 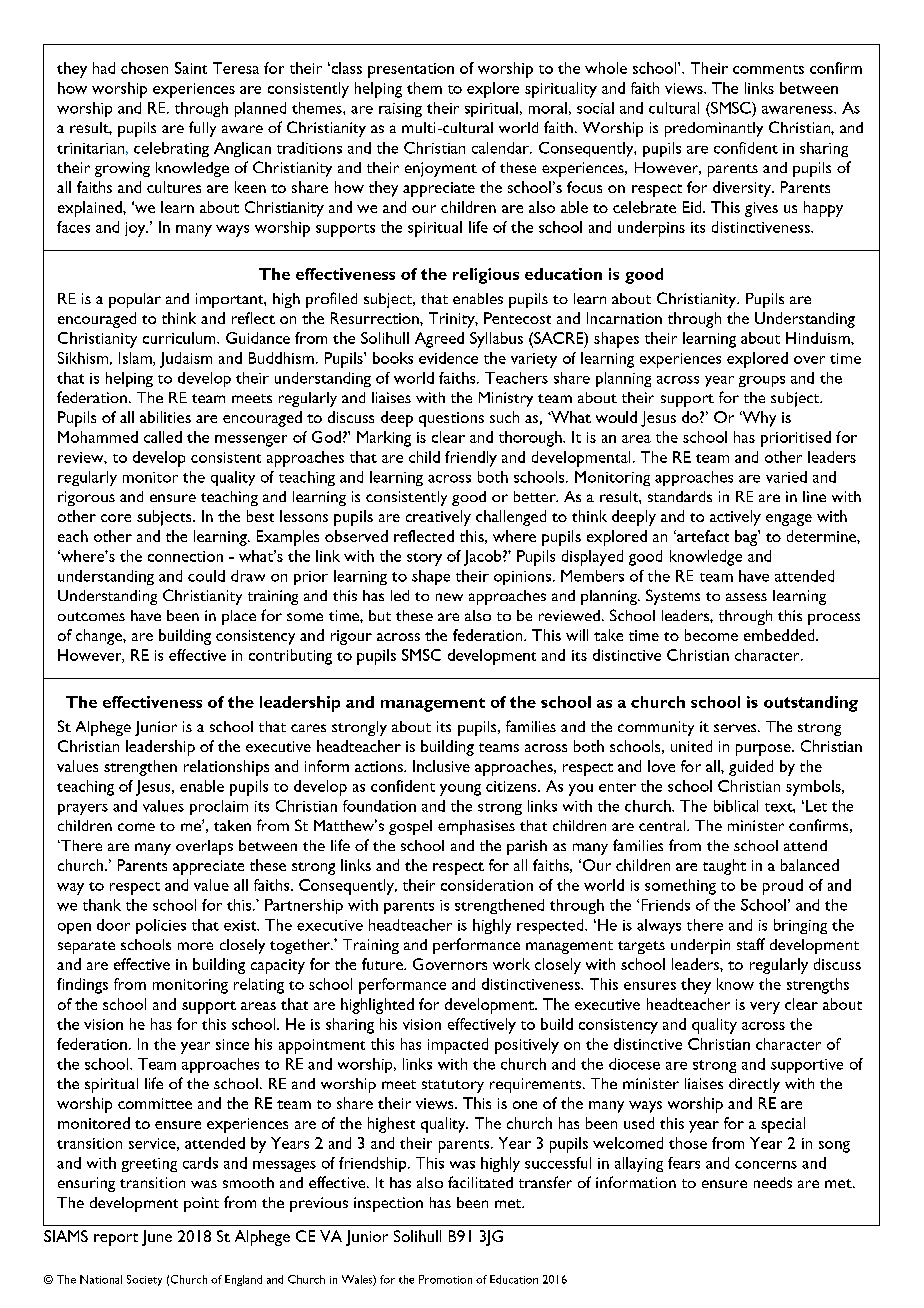 What do you see at coordinates (195, 946) in the screenshot?
I see `more` at bounding box center [195, 946].
